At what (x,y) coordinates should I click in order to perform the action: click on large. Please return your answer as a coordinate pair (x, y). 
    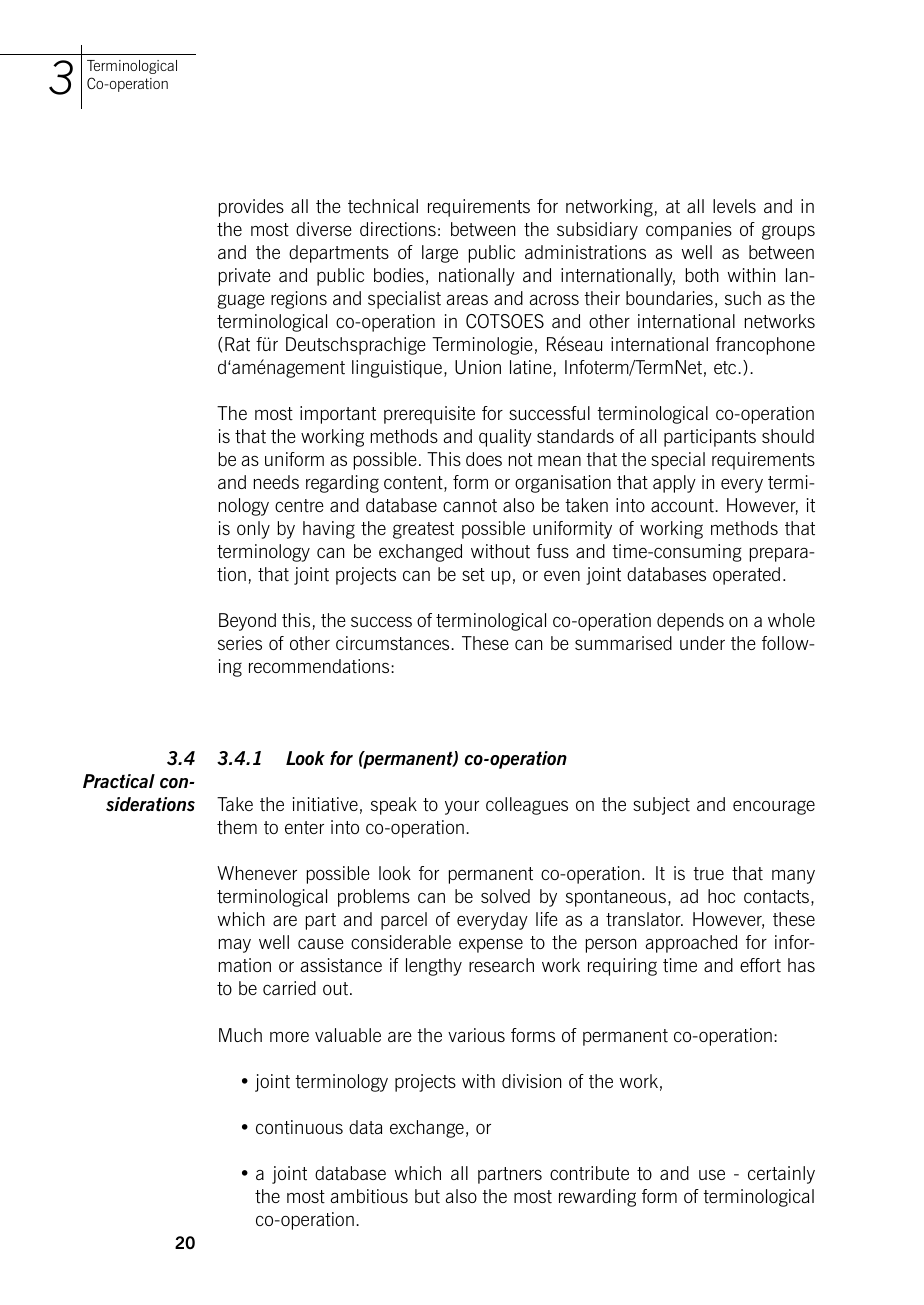
    Looking at the image, I should click on (440, 254).
